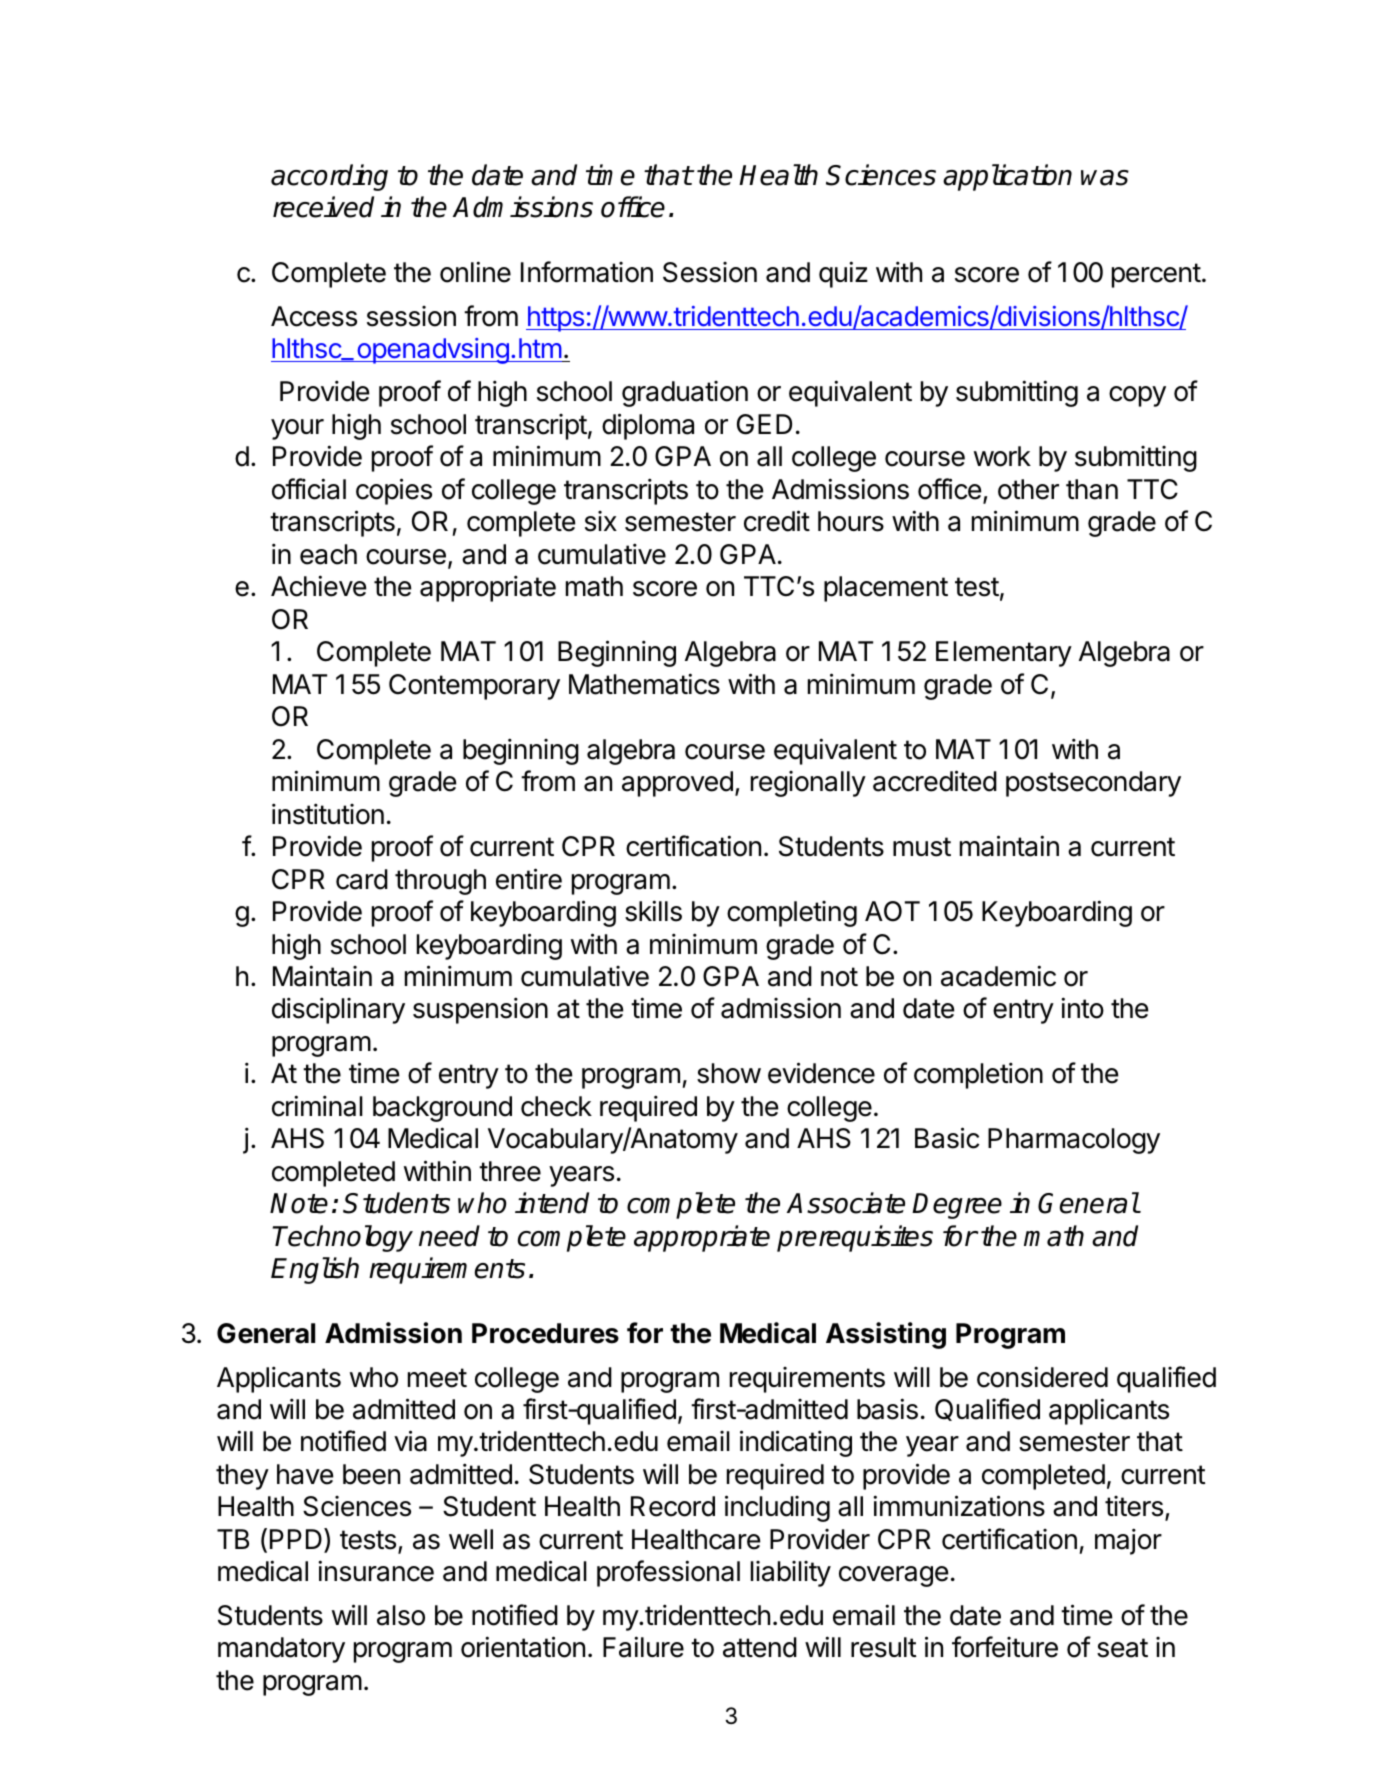 Image resolution: width=1380 pixels, height=1786 pixels. Describe the element at coordinates (323, 207) in the screenshot. I see `received` at that location.
